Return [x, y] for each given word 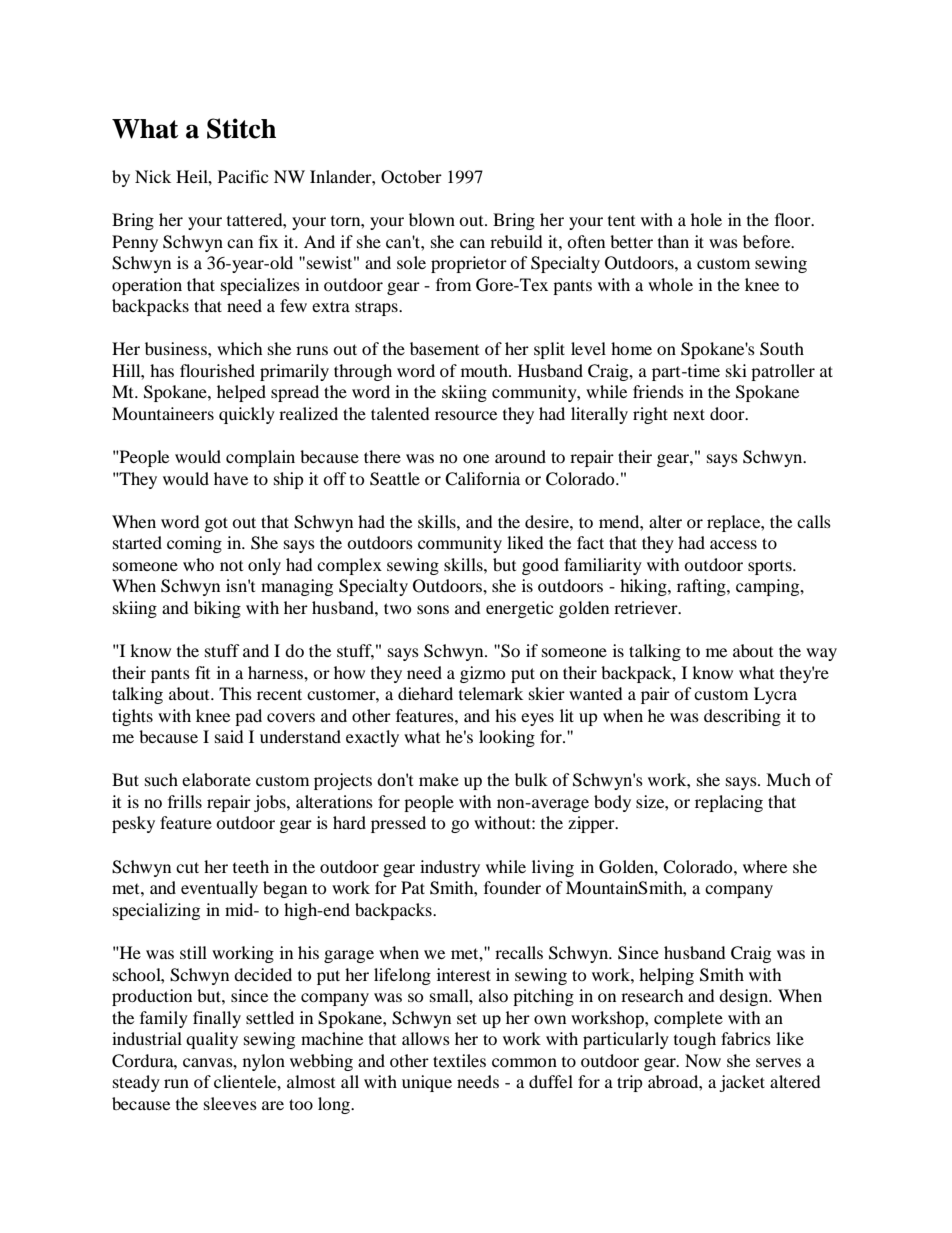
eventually [219, 889]
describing [742, 717]
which [240, 348]
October [411, 177]
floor [794, 219]
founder [512, 887]
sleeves [230, 1103]
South [782, 349]
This [235, 693]
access [733, 544]
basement [444, 348]
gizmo [483, 674]
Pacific [243, 176]
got [216, 524]
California [482, 479]
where [765, 866]
